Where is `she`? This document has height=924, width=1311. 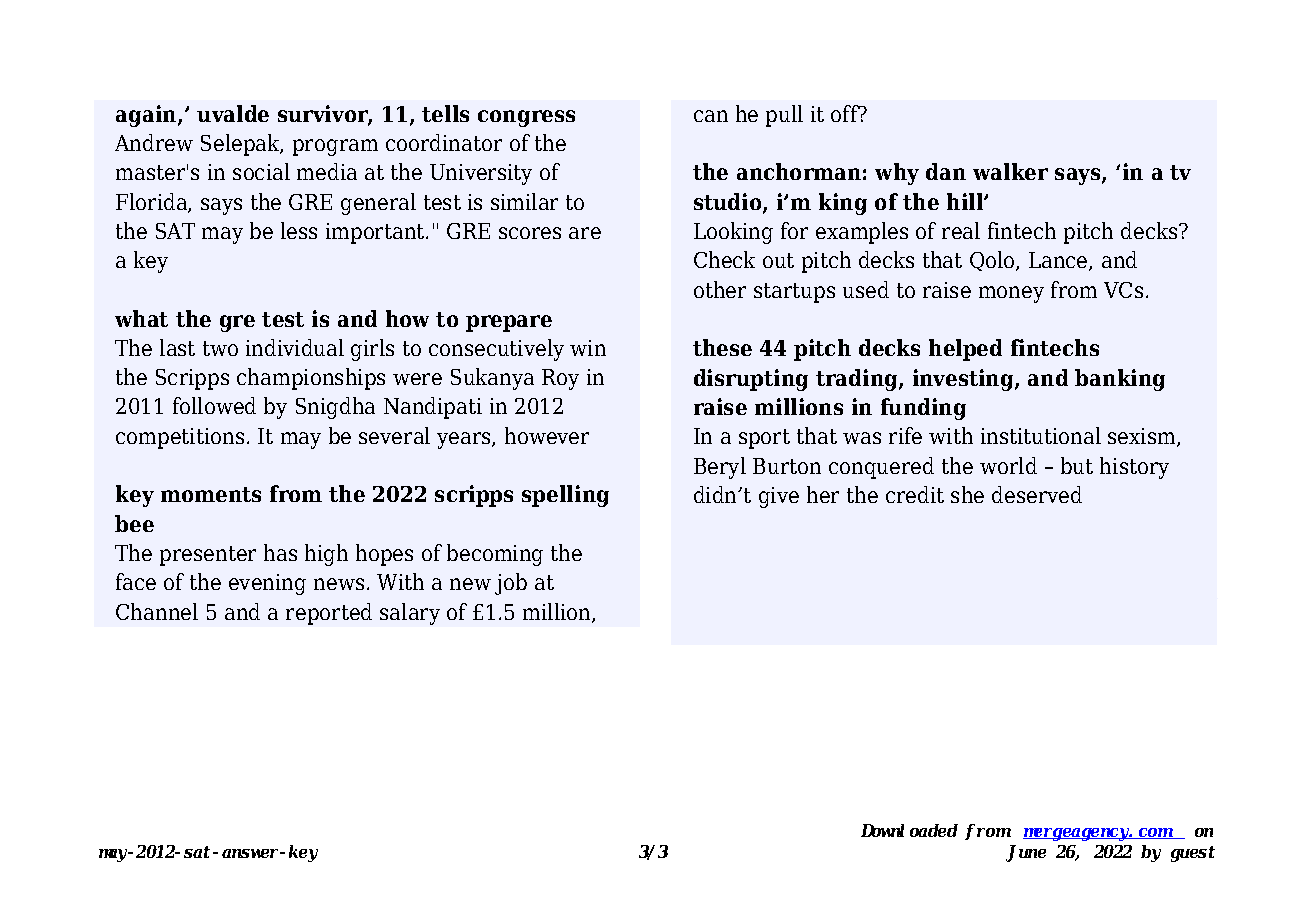 she is located at coordinates (967, 494).
